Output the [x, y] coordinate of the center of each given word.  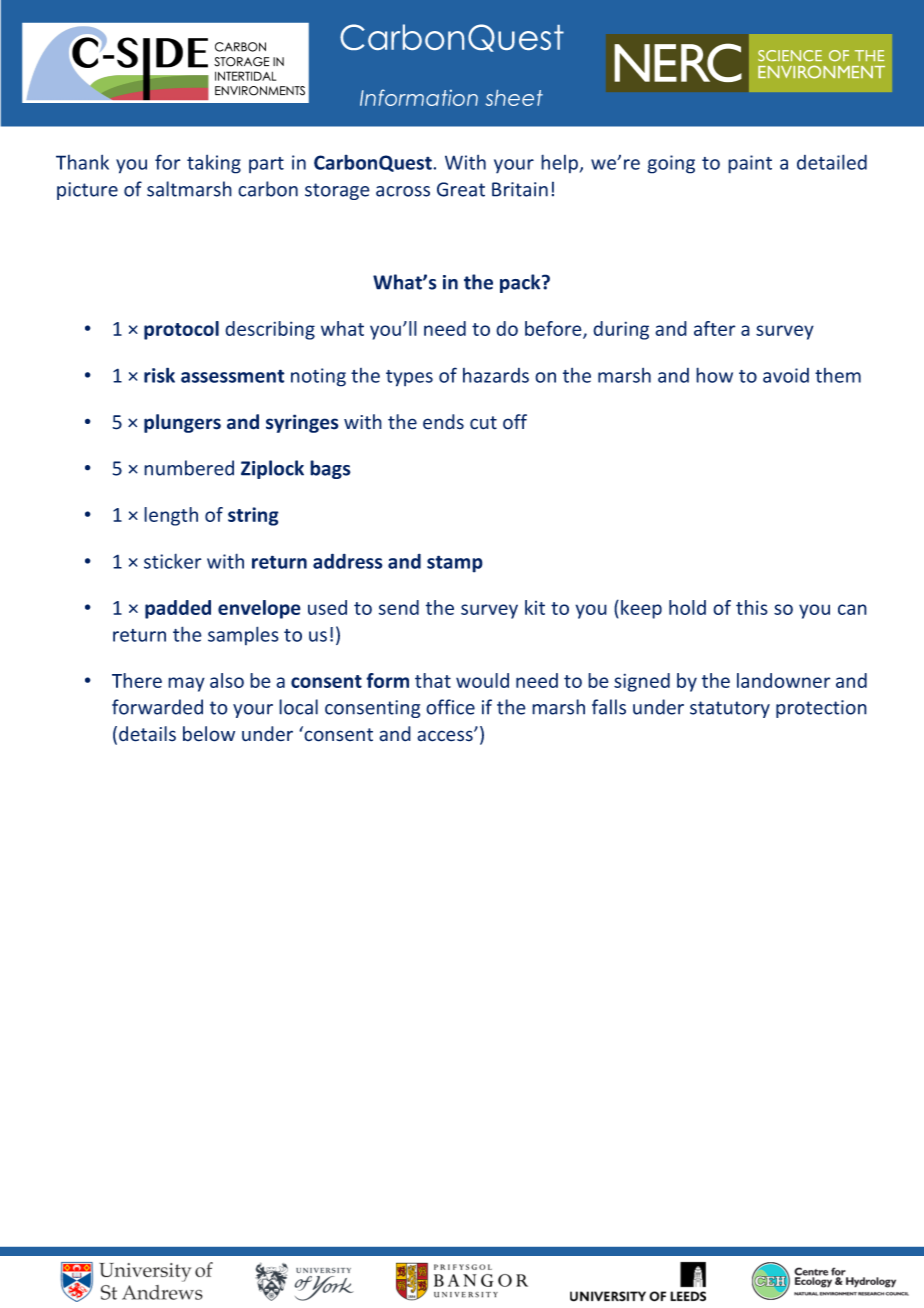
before [554, 330]
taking [214, 164]
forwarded [157, 707]
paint [750, 164]
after [715, 328]
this [752, 607]
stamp [455, 564]
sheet [514, 98]
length [171, 516]
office [450, 707]
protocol [181, 330]
